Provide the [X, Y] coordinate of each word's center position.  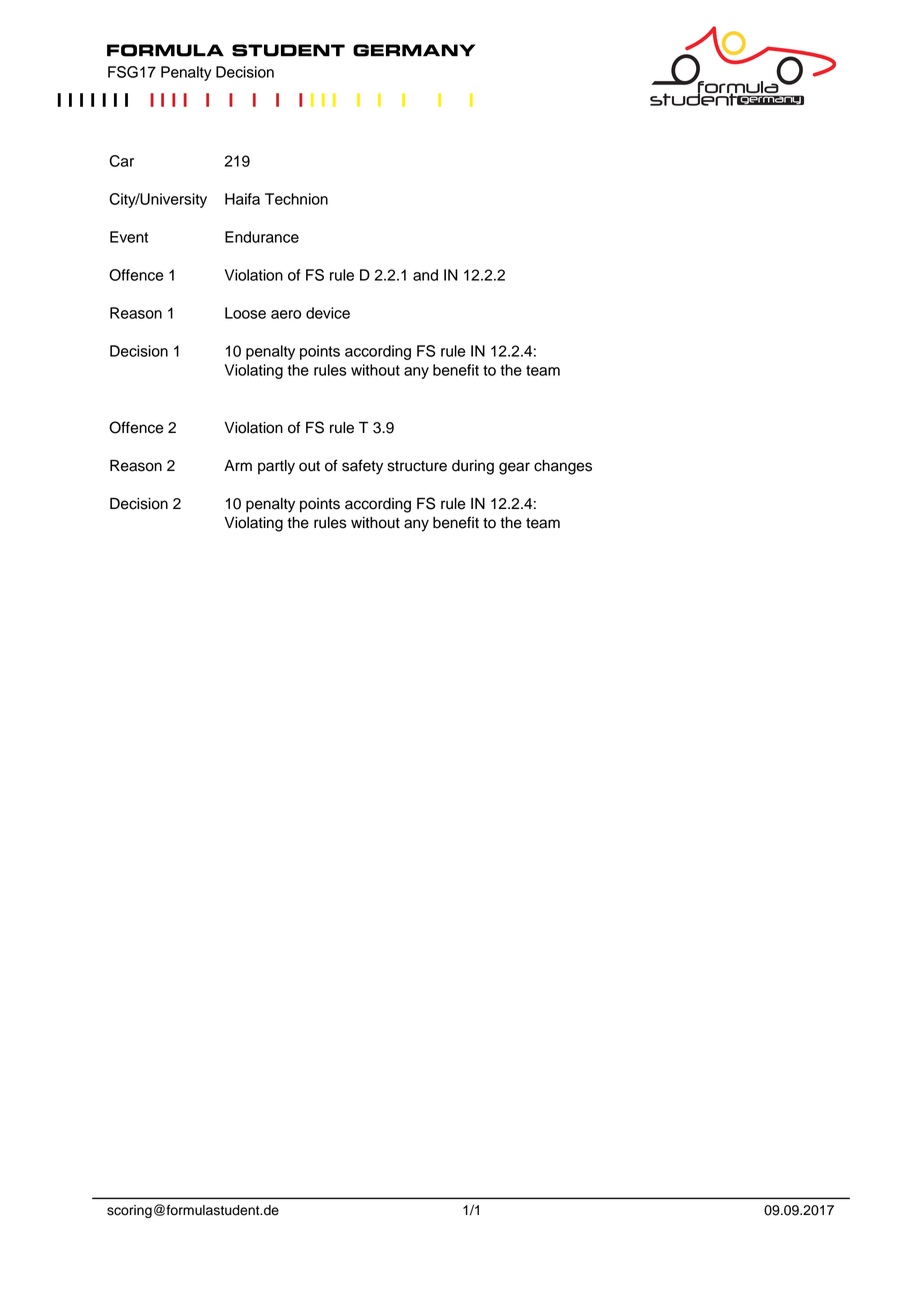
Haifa [242, 199]
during [473, 467]
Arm [238, 465]
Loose [245, 313]
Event [129, 237]
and [425, 275]
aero [286, 314]
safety [362, 467]
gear [514, 468]
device [328, 313]
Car [121, 161]
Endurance [262, 237]
